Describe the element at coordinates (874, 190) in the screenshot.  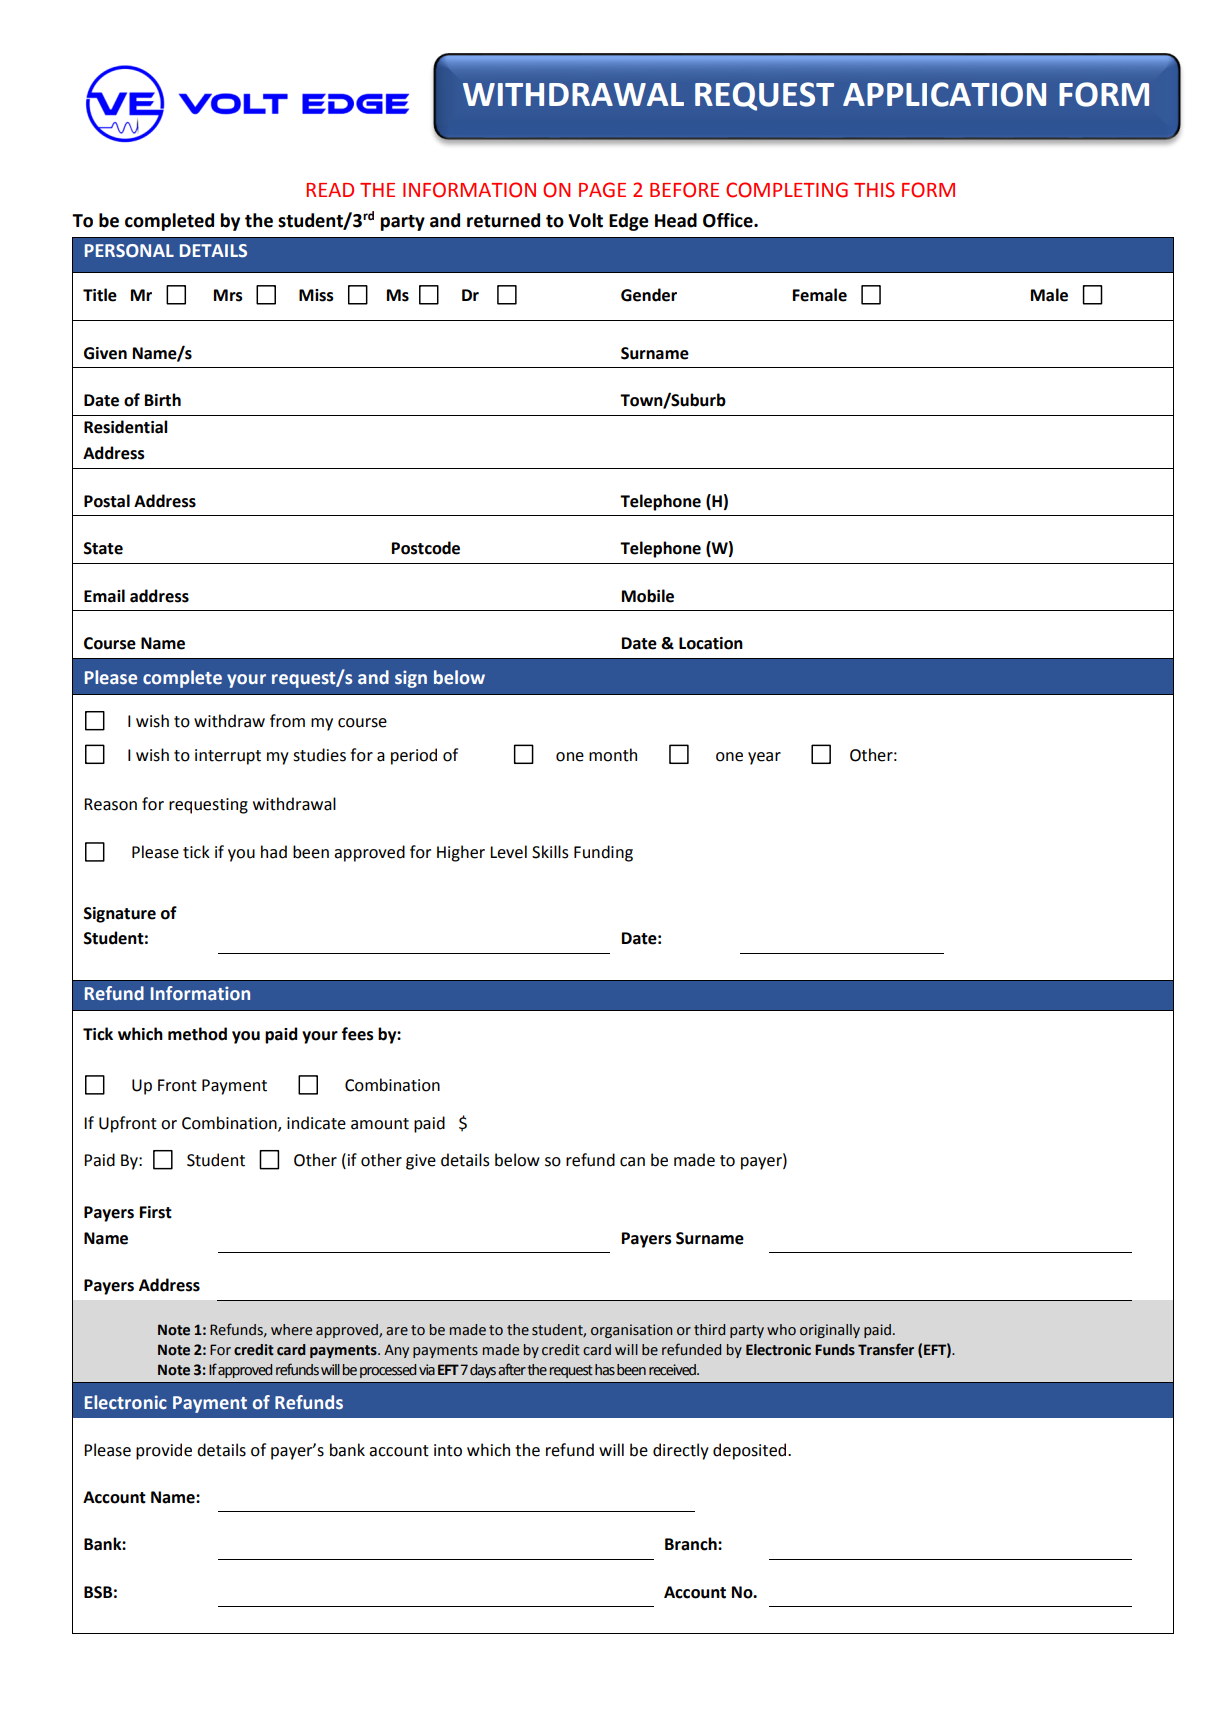
I see `THIS` at that location.
